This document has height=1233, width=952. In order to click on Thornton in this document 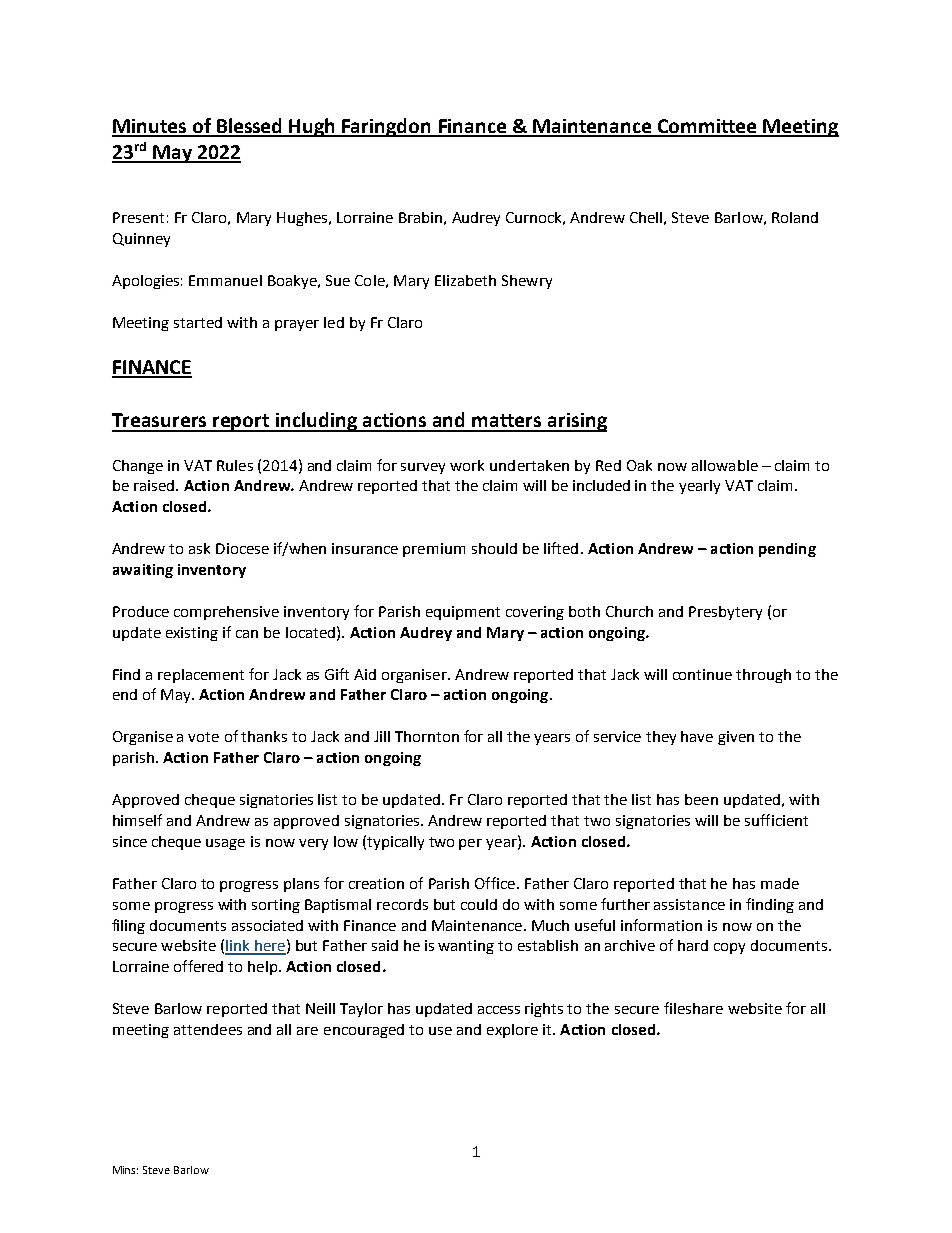, I will do `click(427, 736)`.
